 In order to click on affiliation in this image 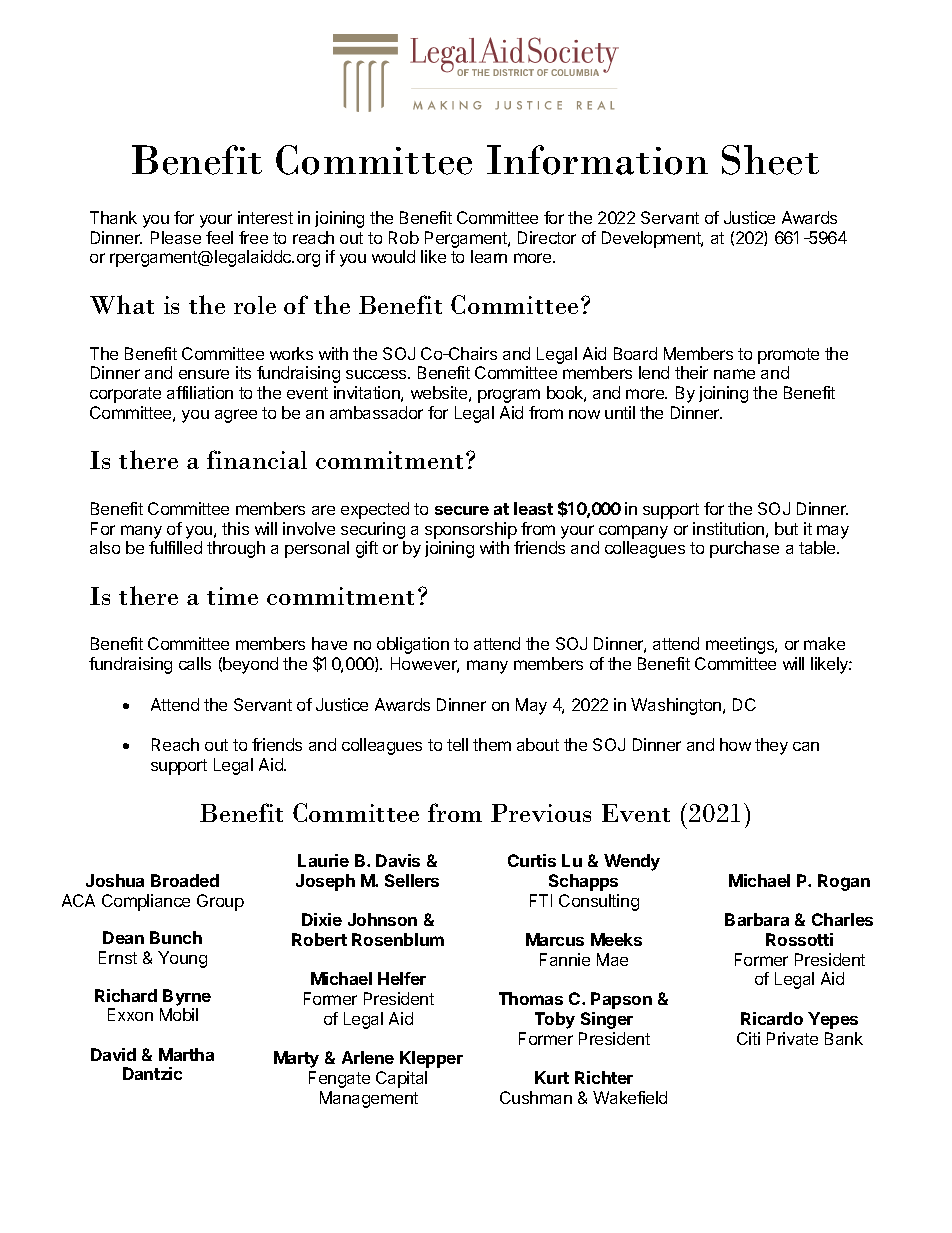, I will do `click(200, 392)`.
